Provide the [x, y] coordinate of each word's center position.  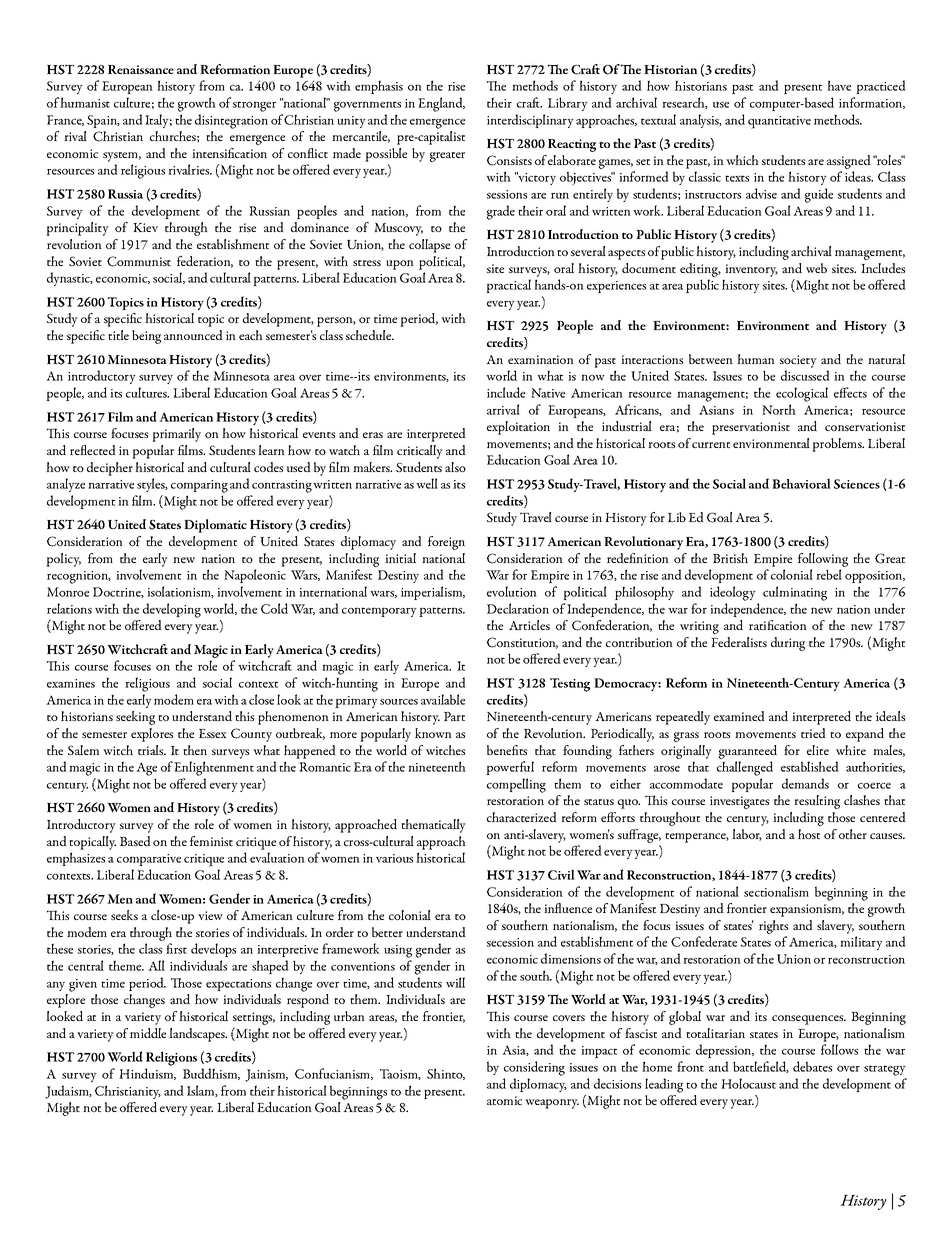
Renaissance [141, 69]
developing [172, 610]
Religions [171, 1058]
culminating [795, 593]
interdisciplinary [530, 121]
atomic [504, 1100]
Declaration [518, 608]
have [839, 85]
